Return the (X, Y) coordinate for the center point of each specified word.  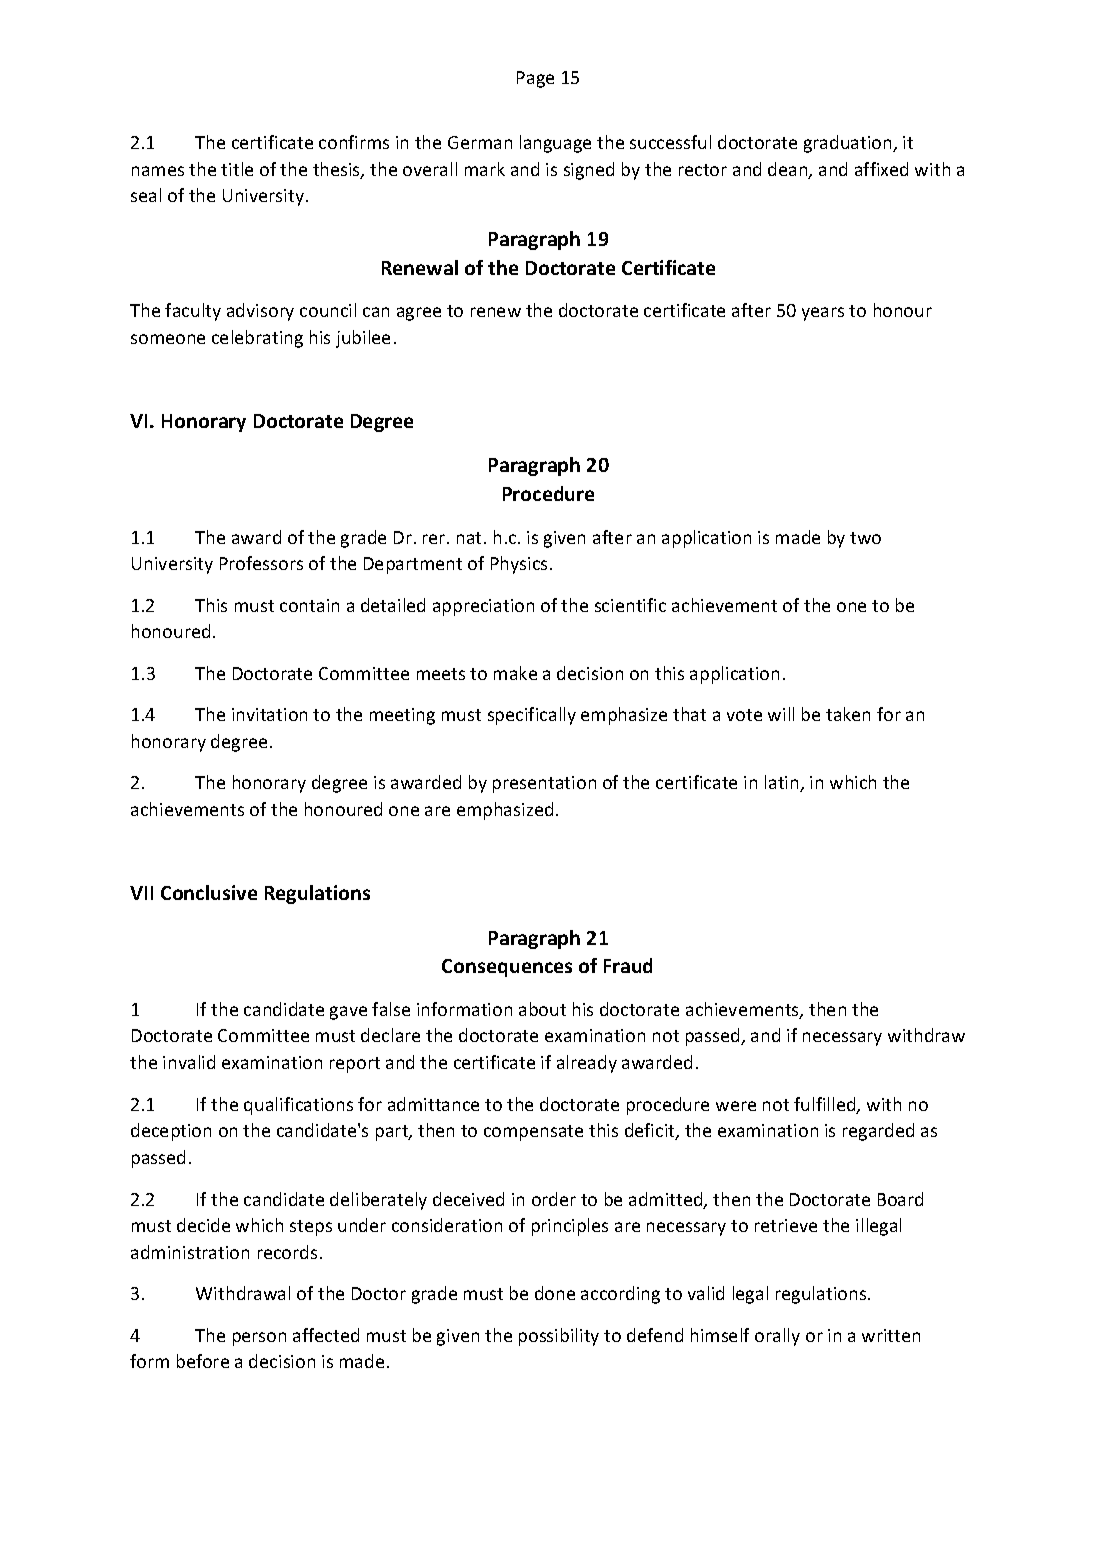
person (259, 1339)
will (781, 714)
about (542, 1009)
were (736, 1106)
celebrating (257, 339)
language (555, 144)
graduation (849, 144)
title (237, 169)
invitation (269, 714)
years (823, 314)
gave (348, 1013)
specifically (532, 716)
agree (419, 314)
